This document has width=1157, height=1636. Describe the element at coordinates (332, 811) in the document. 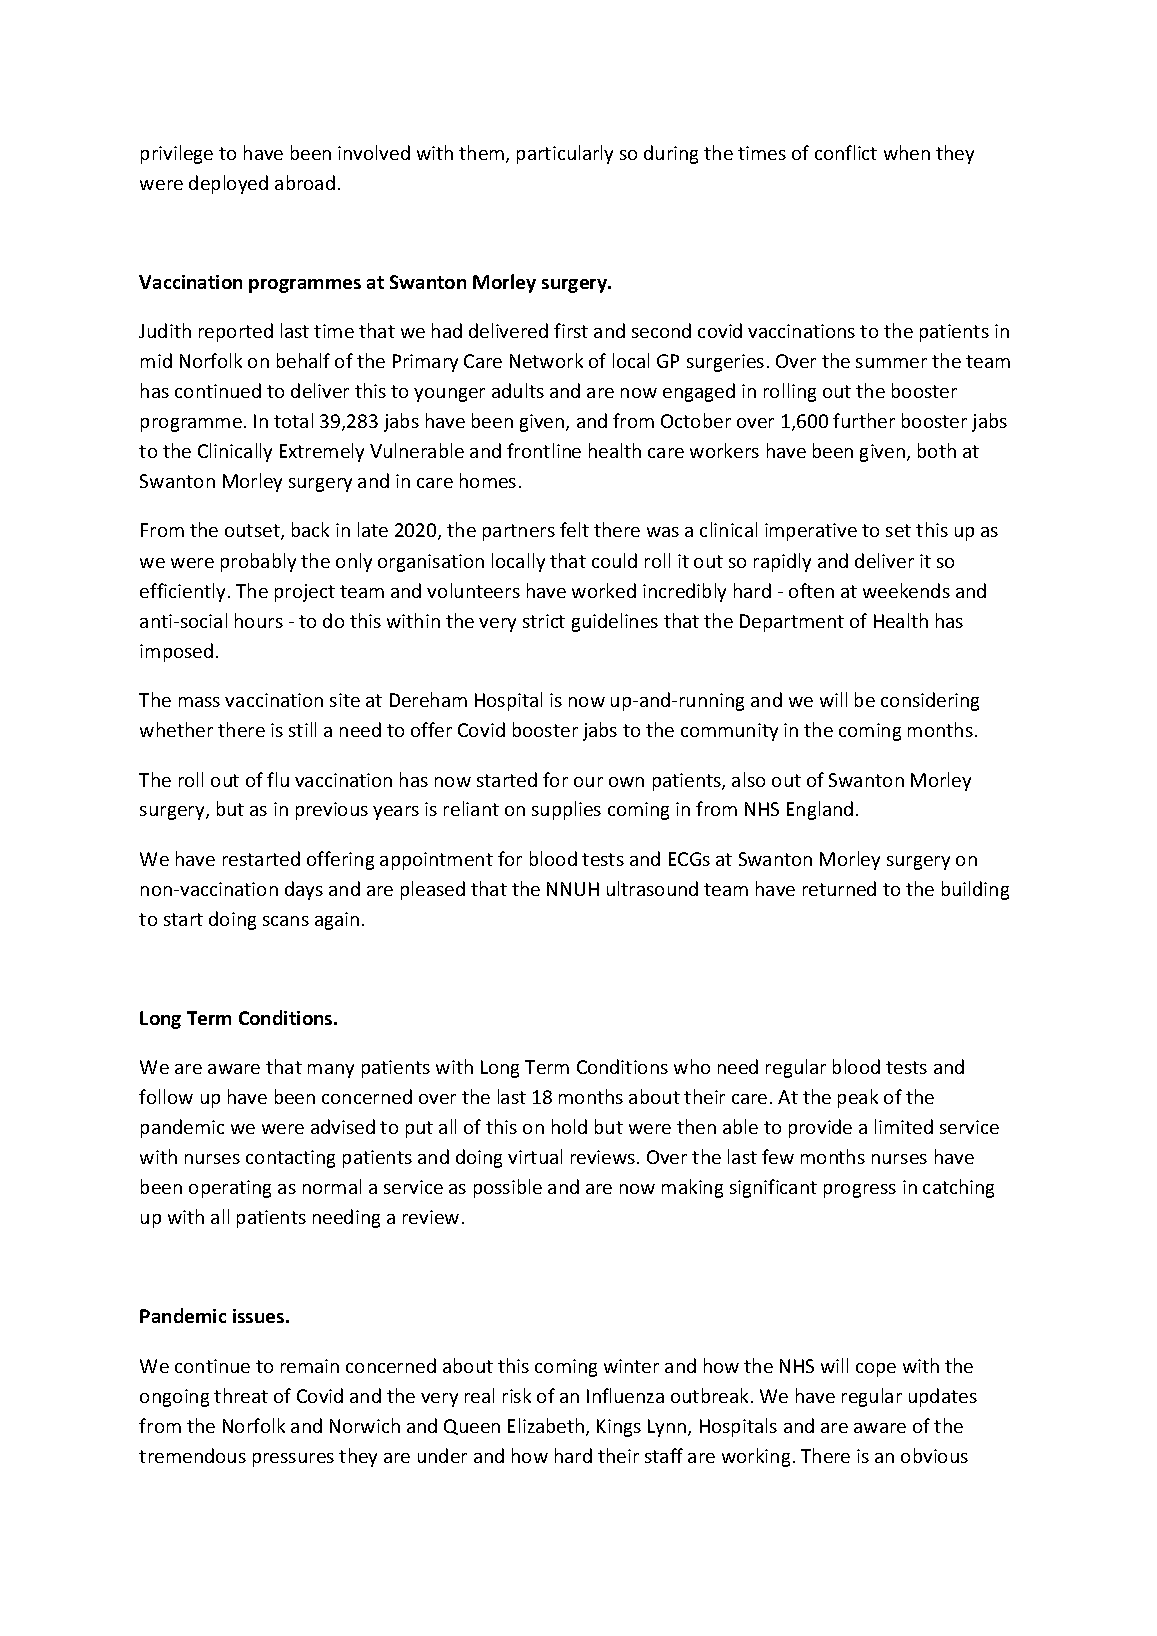

I see `previous` at that location.
